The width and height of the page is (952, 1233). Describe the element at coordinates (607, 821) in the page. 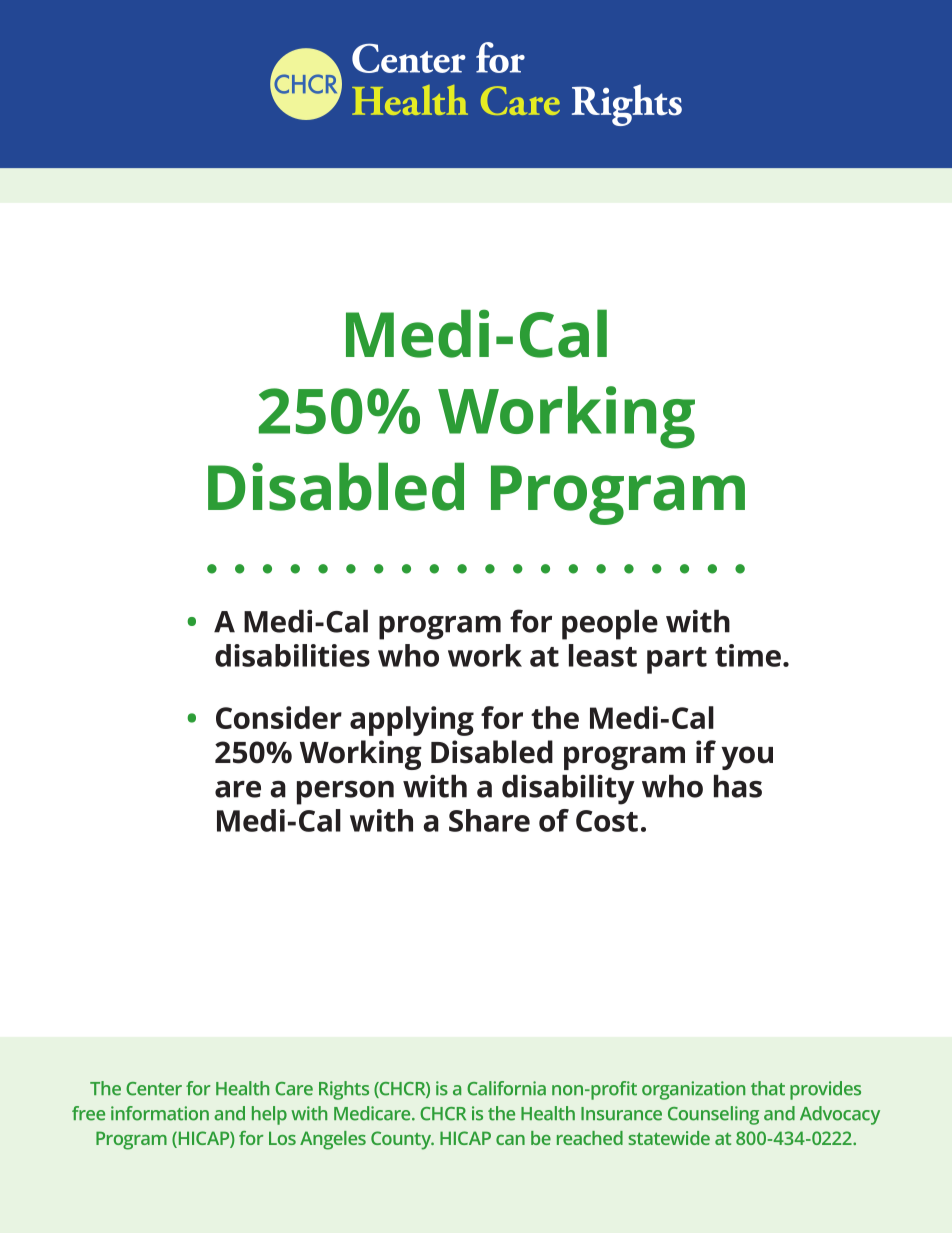

I see `Cost` at that location.
